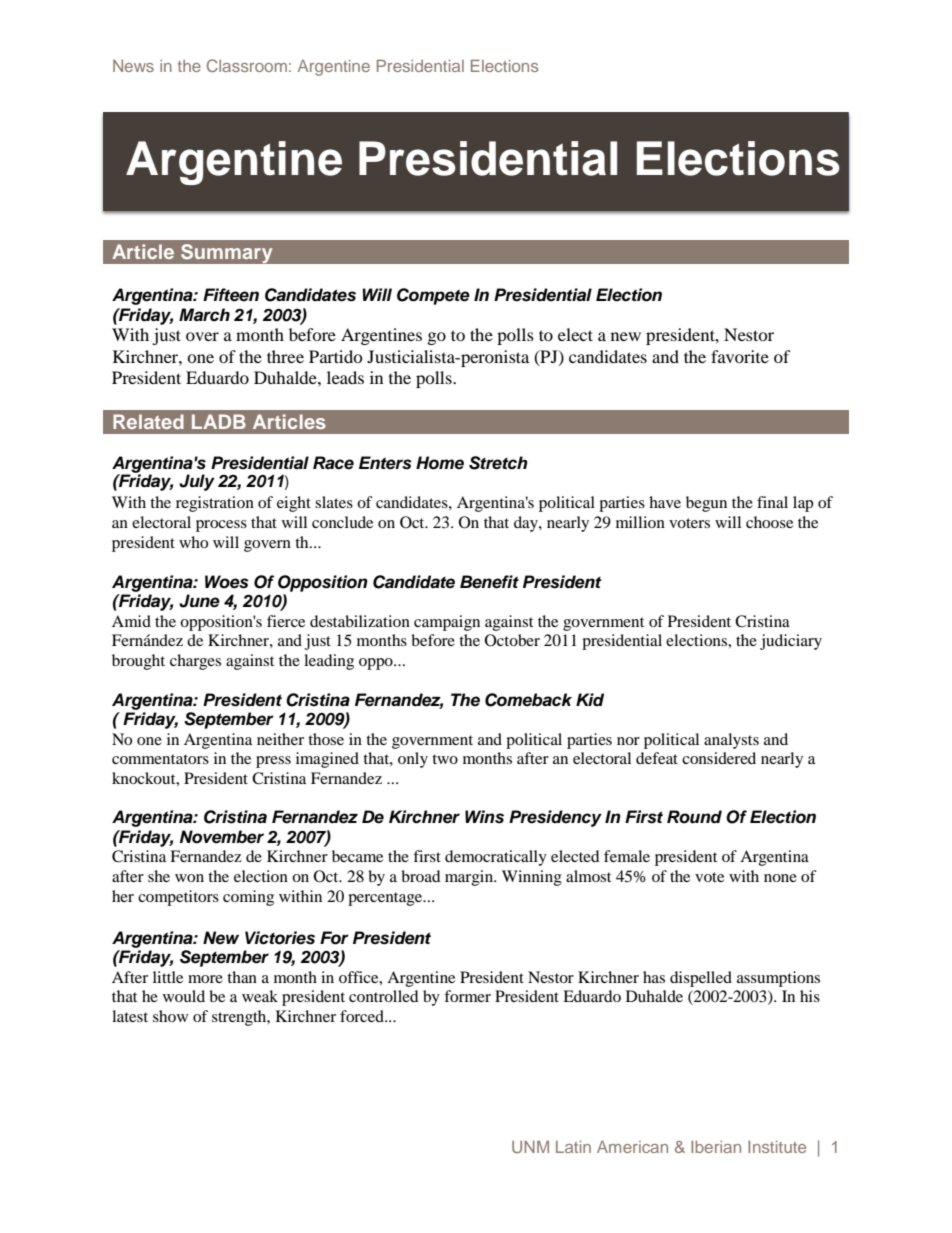  Describe the element at coordinates (345, 377) in the document. I see `leads` at that location.
